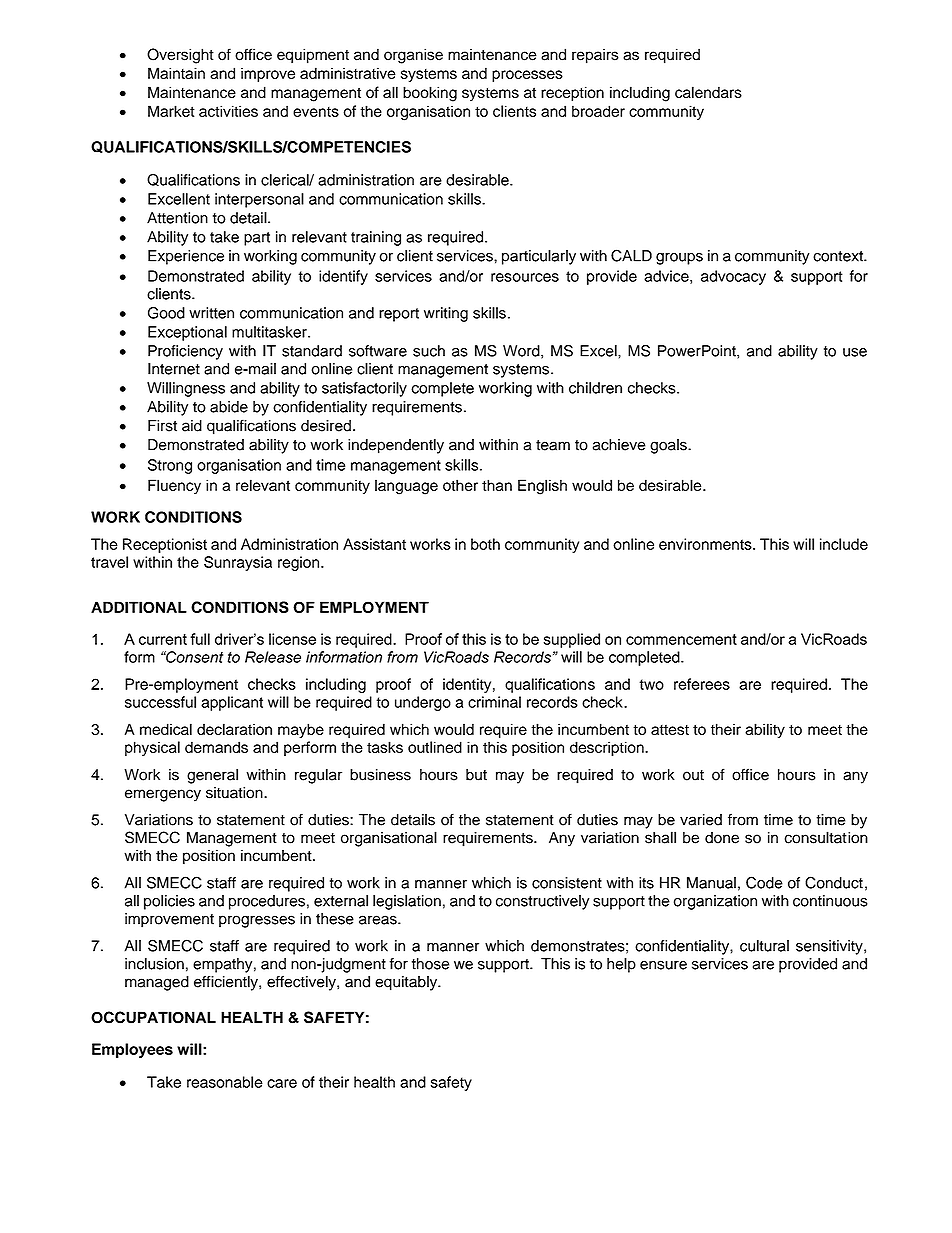 The width and height of the screenshot is (952, 1233). Describe the element at coordinates (225, 1082) in the screenshot. I see `reasonable` at that location.
